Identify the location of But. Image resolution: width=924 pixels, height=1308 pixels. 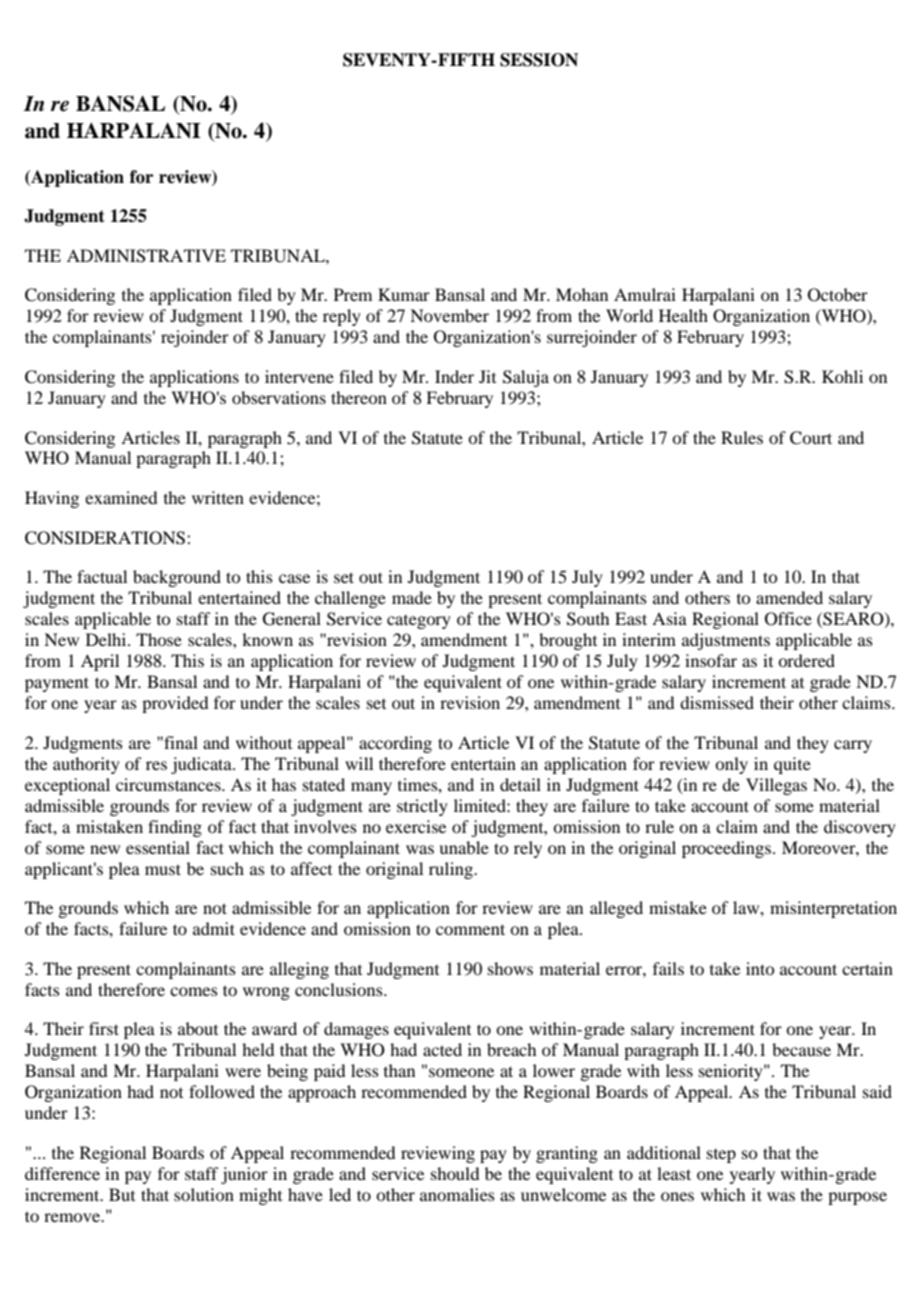
(122, 1194).
